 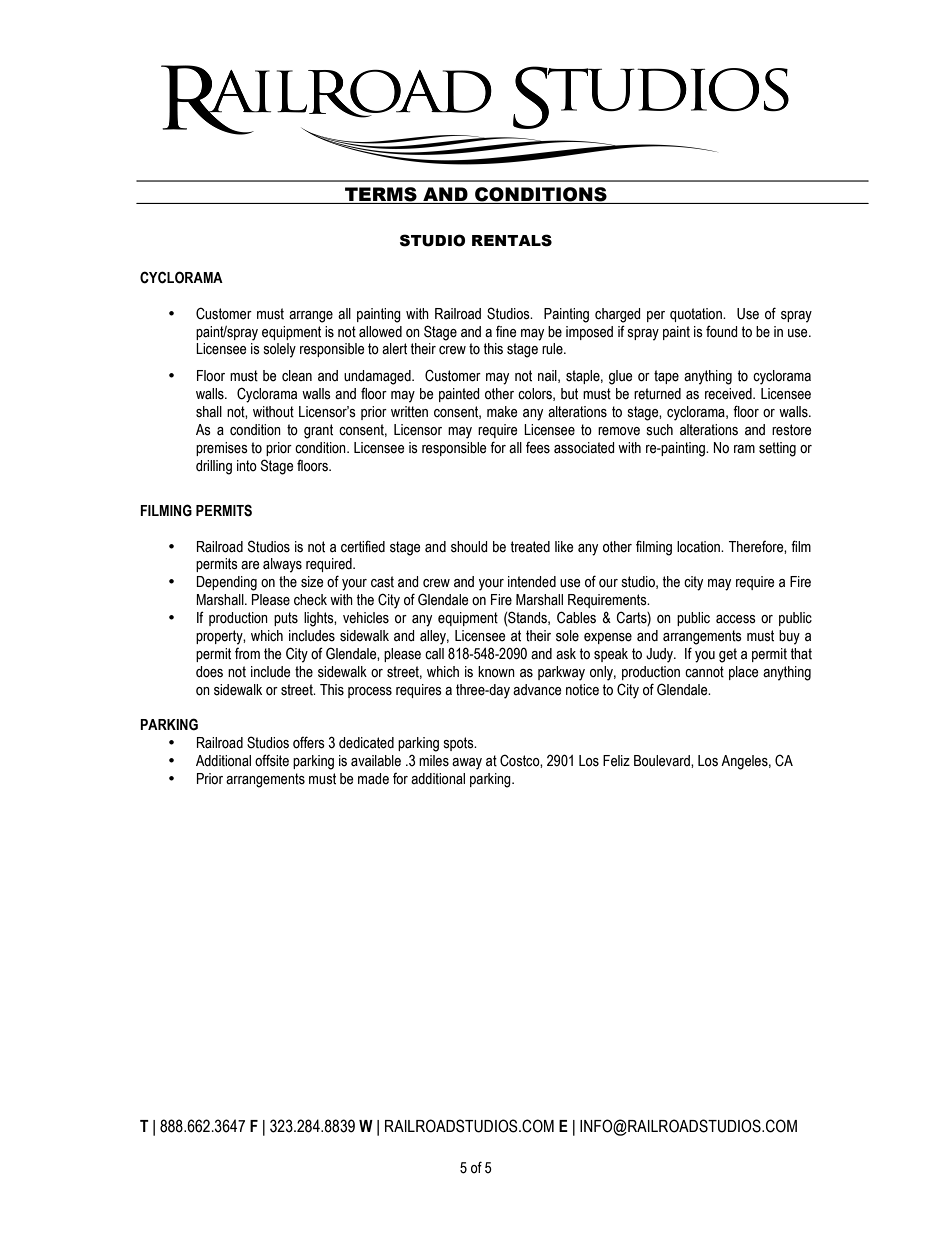 What do you see at coordinates (538, 448) in the page?
I see `fees` at bounding box center [538, 448].
